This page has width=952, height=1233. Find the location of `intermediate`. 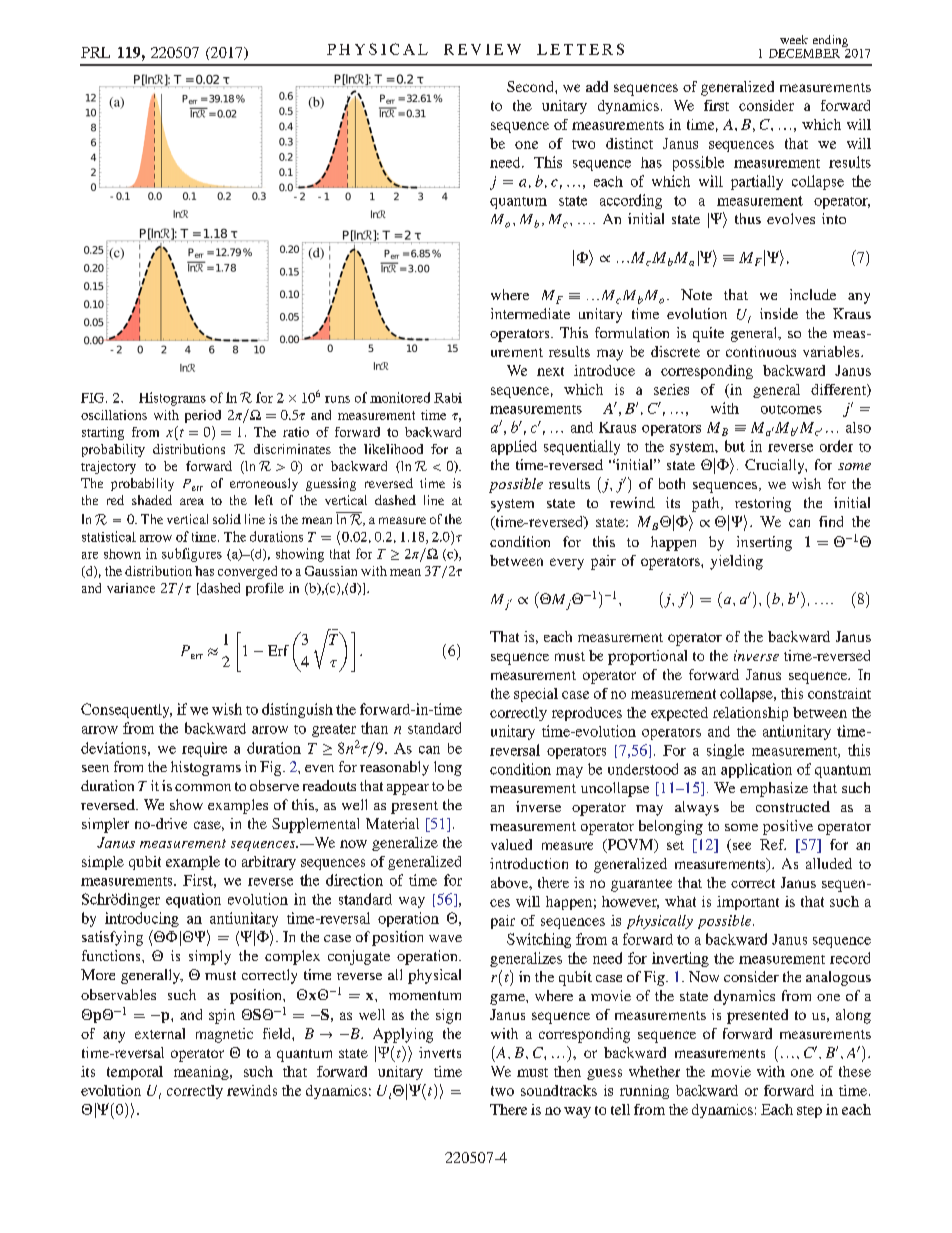

intermediate is located at coordinates (530, 313).
